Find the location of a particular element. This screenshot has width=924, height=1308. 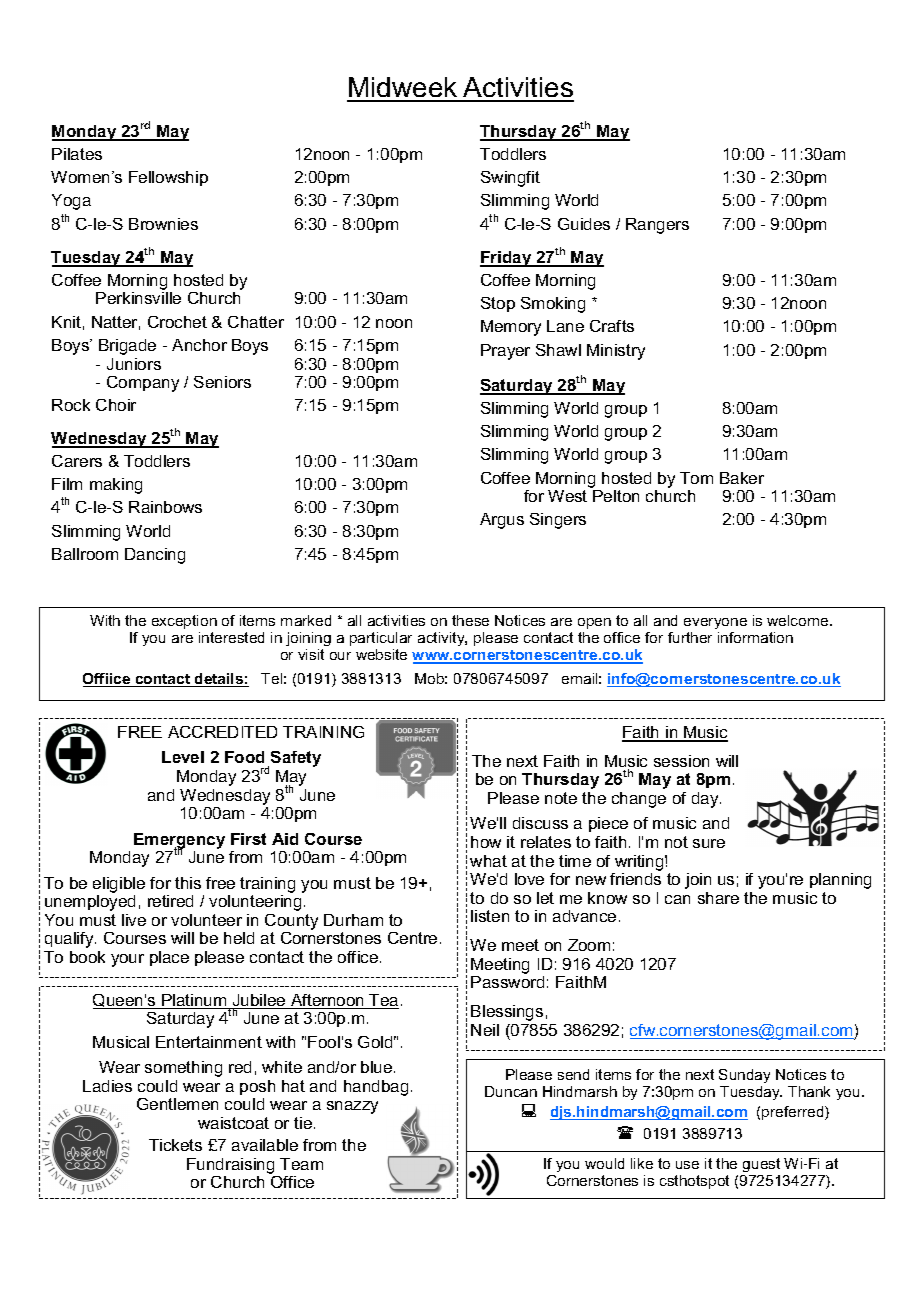

Fellowship is located at coordinates (168, 178).
